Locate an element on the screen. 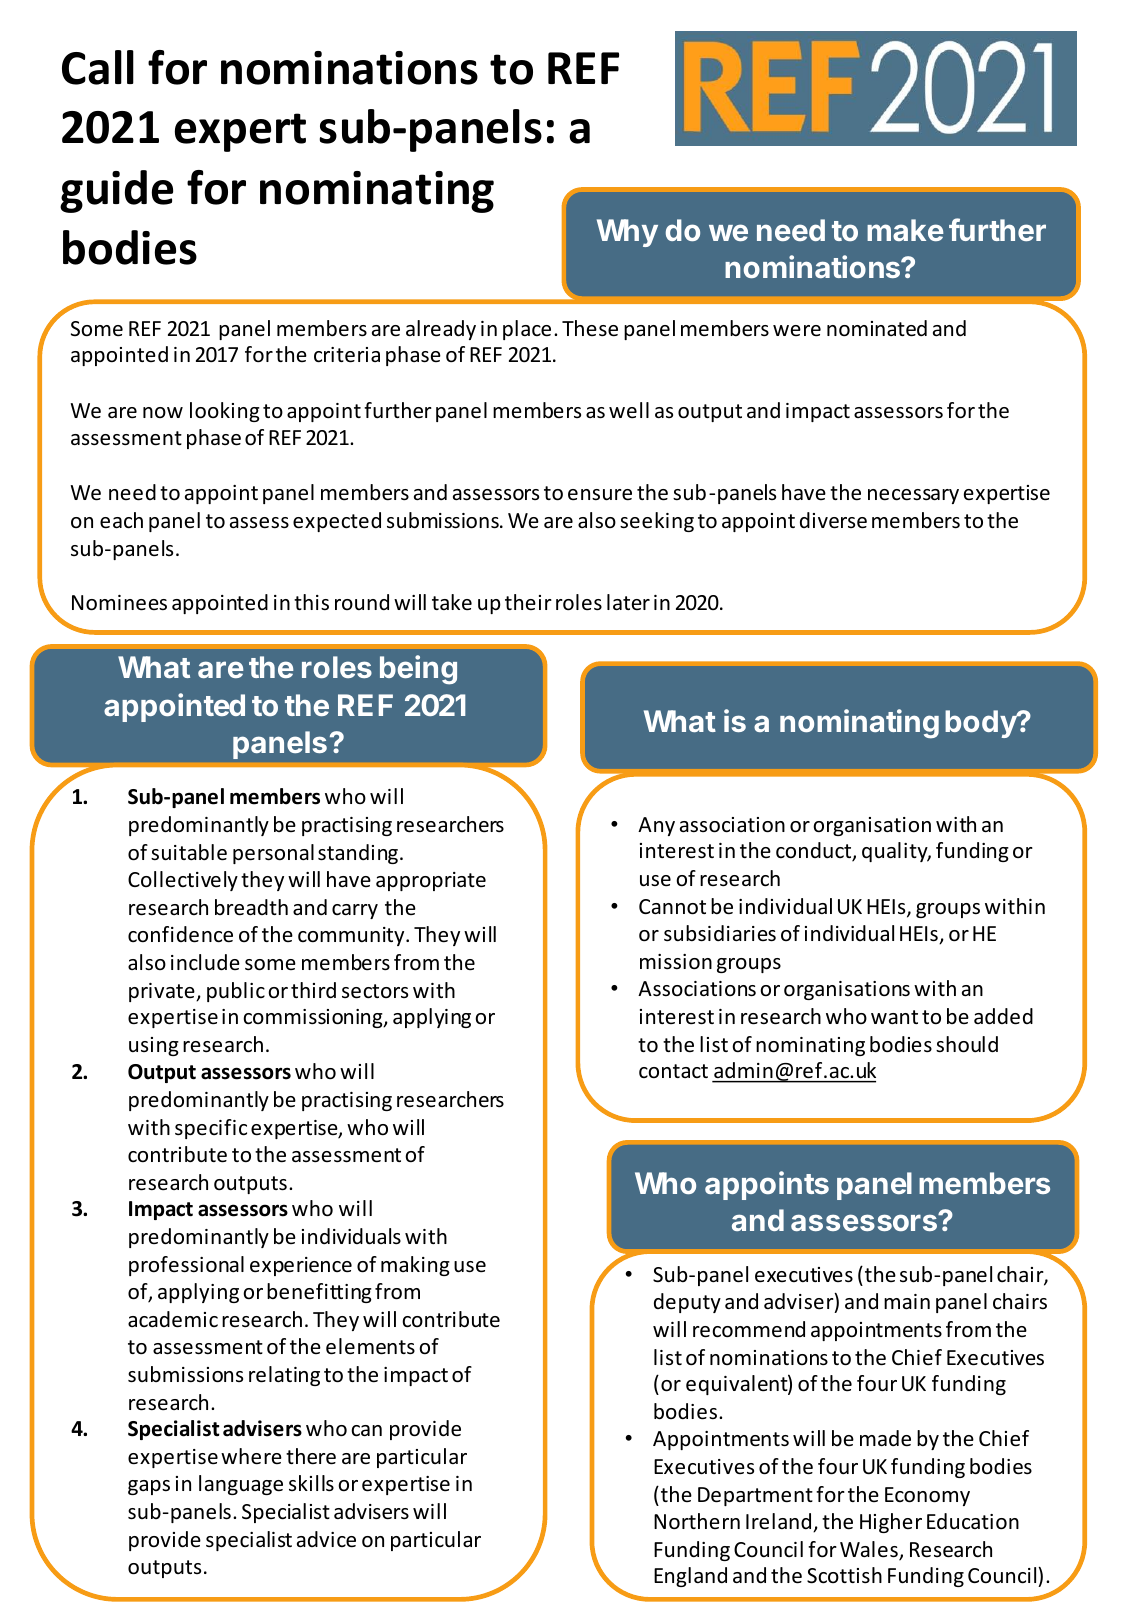  want is located at coordinates (894, 1017).
